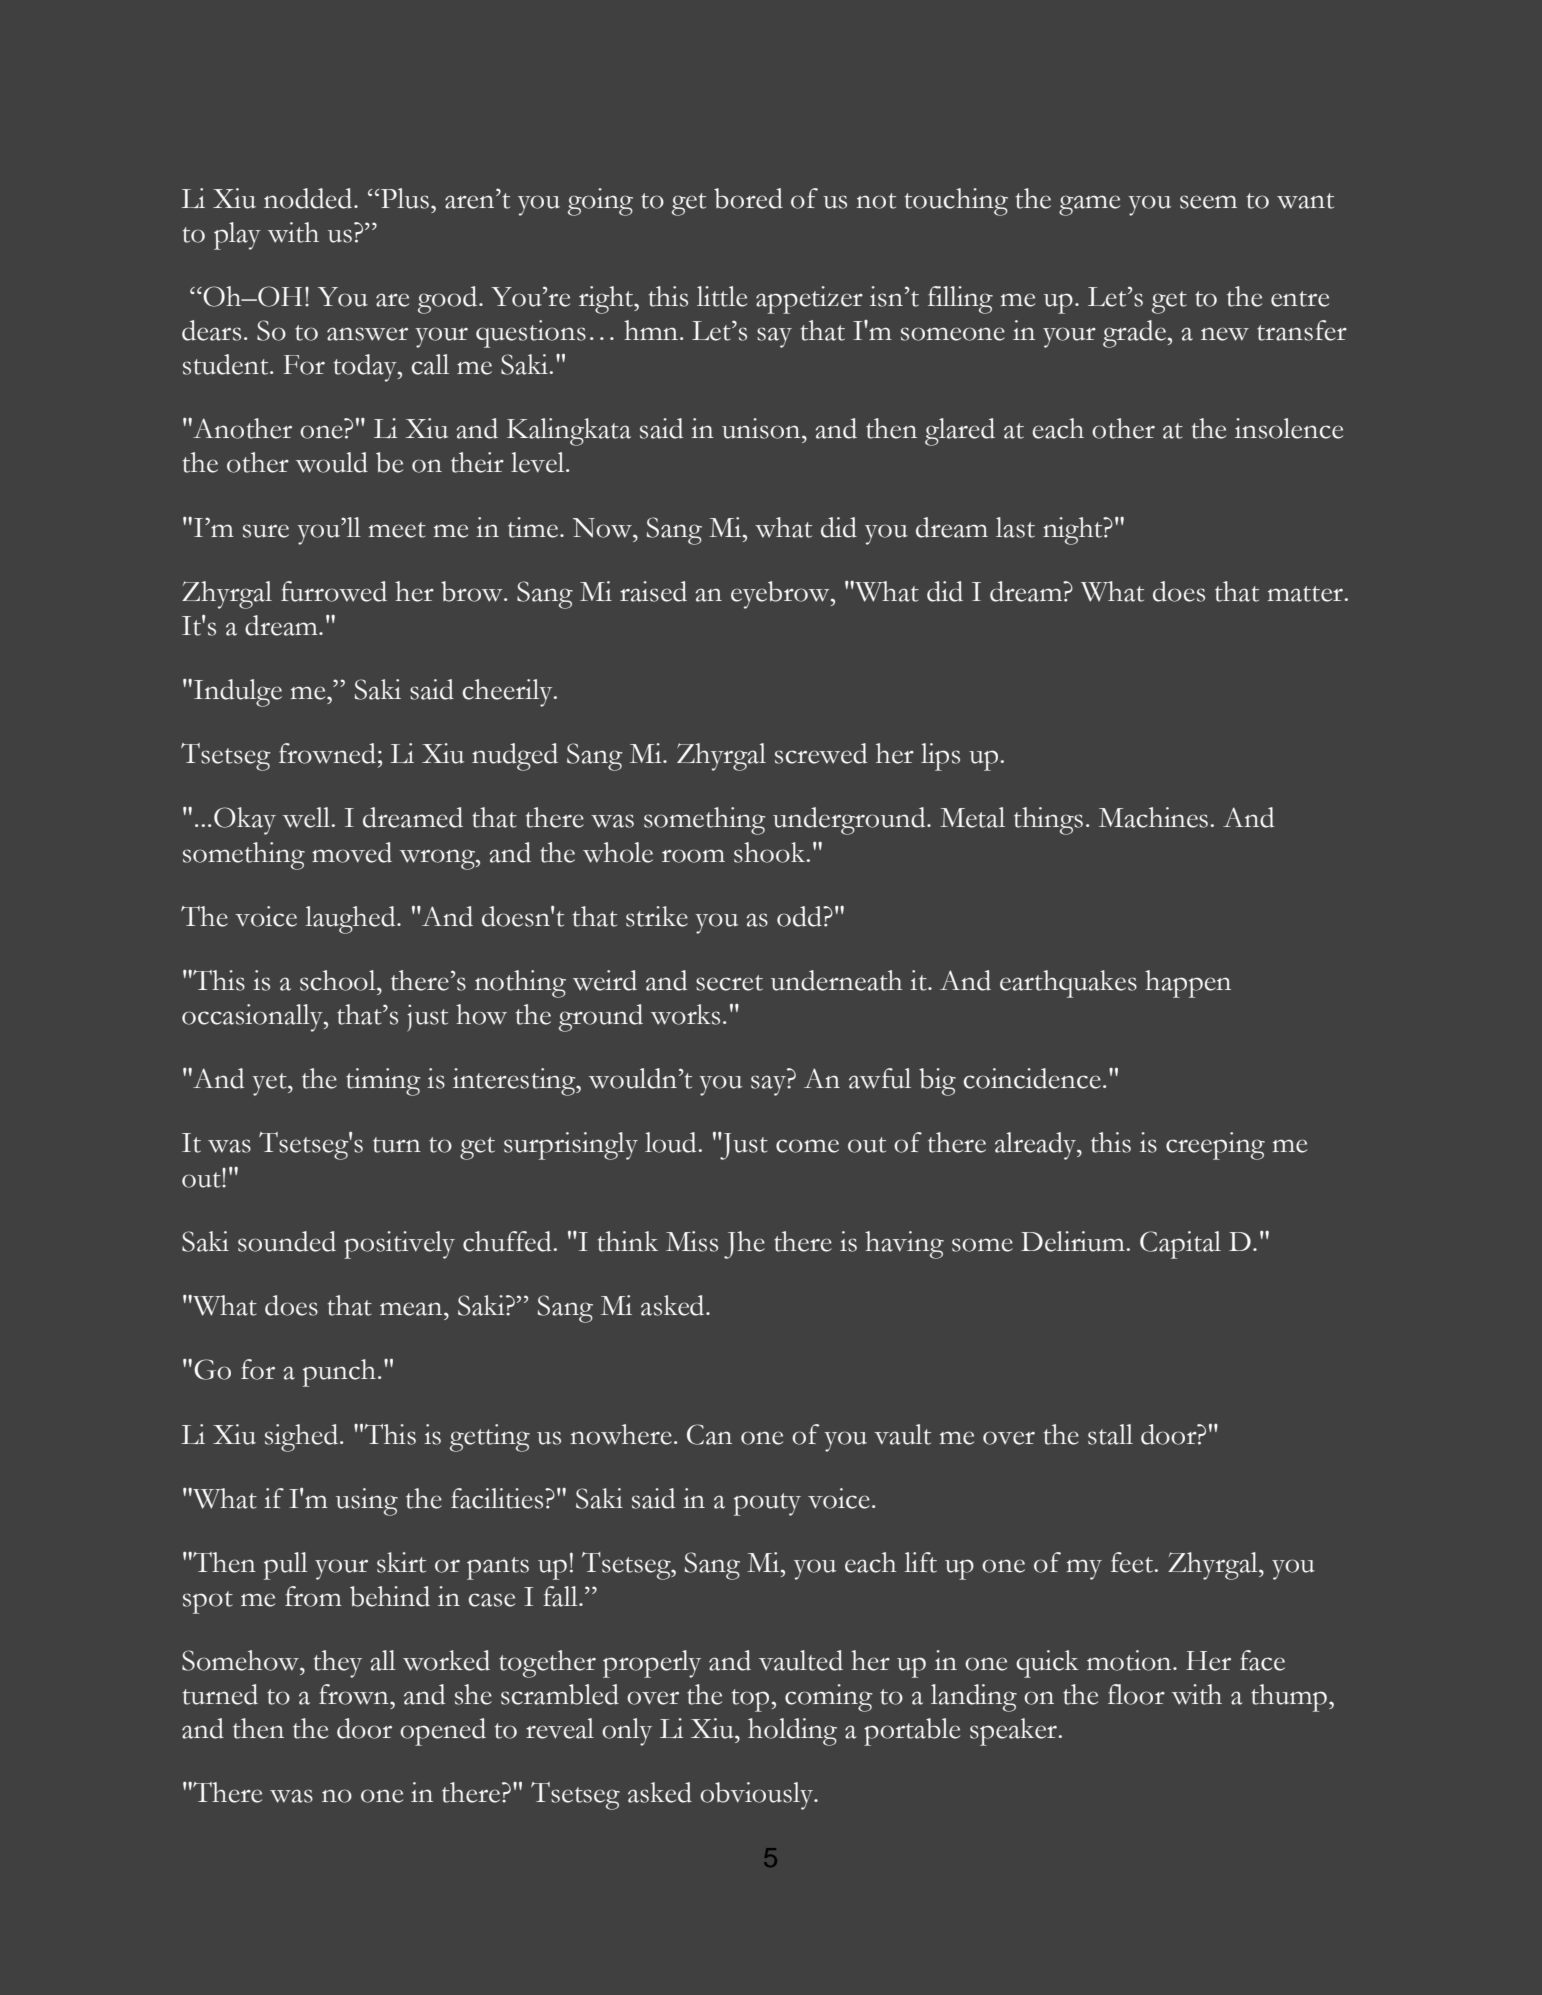  Describe the element at coordinates (1208, 202) in the screenshot. I see `seem` at that location.
